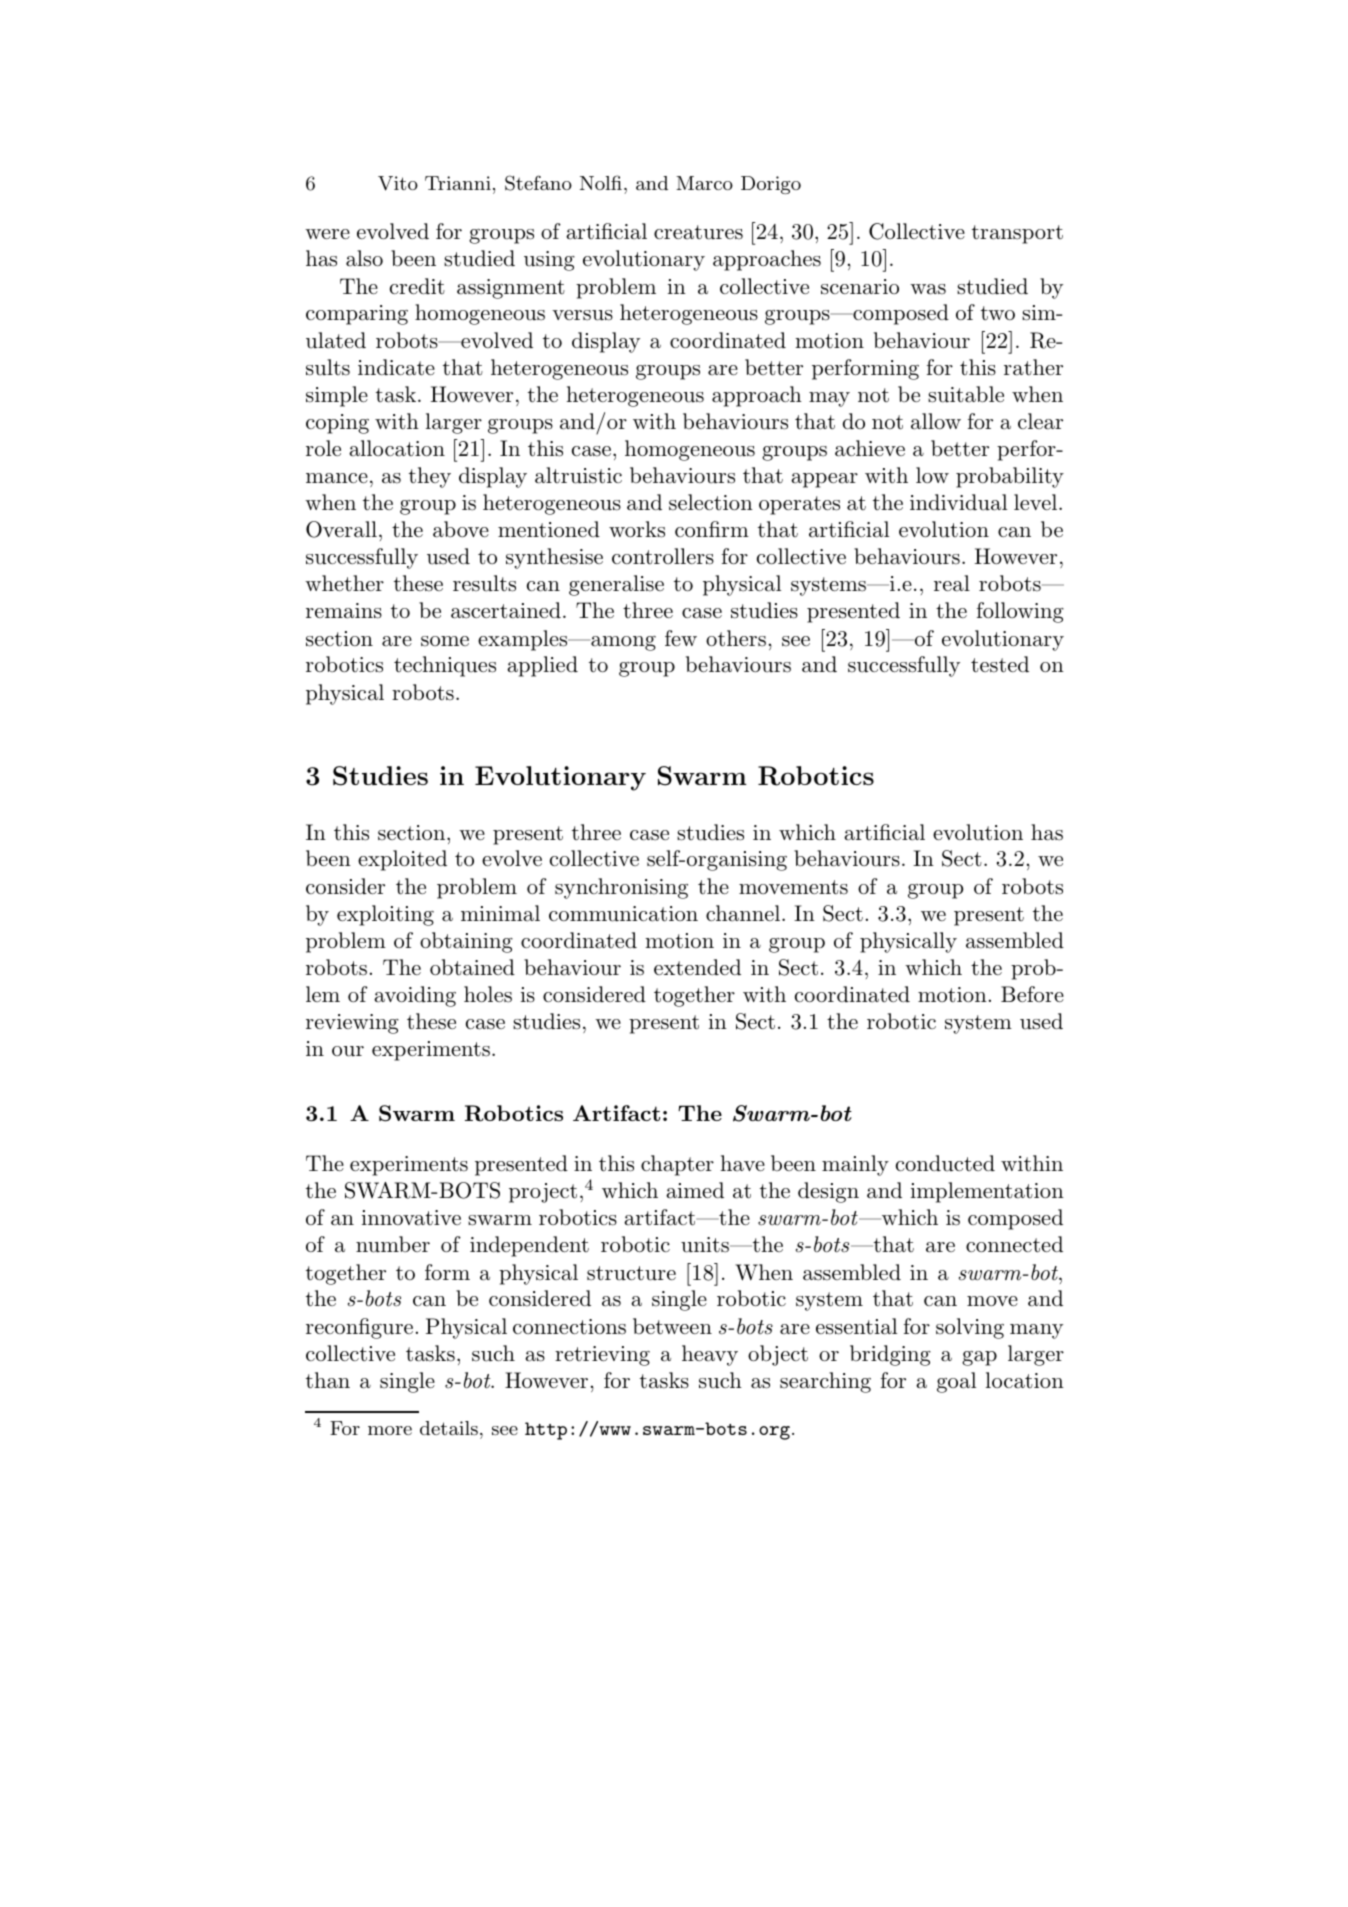 The width and height of the image is (1348, 1907). What do you see at coordinates (956, 1382) in the image?
I see `goal` at bounding box center [956, 1382].
